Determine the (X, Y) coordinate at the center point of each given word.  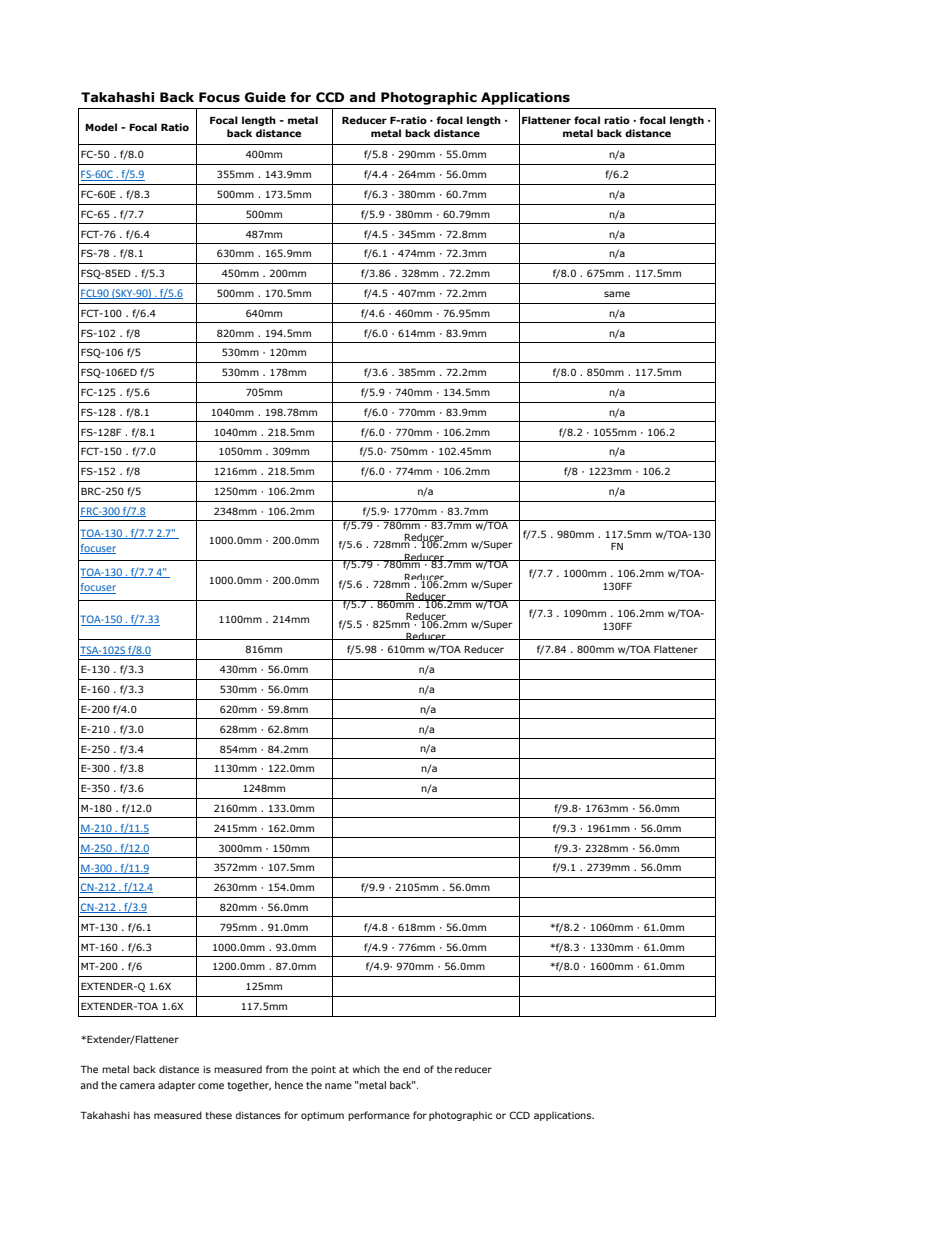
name (338, 1086)
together (249, 1086)
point (323, 1070)
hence (289, 1085)
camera (137, 1086)
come (211, 1086)
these (218, 1115)
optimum (322, 1116)
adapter (176, 1086)
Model (101, 127)
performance (379, 1116)
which (366, 1069)
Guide (265, 97)
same (617, 294)
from (277, 1069)
